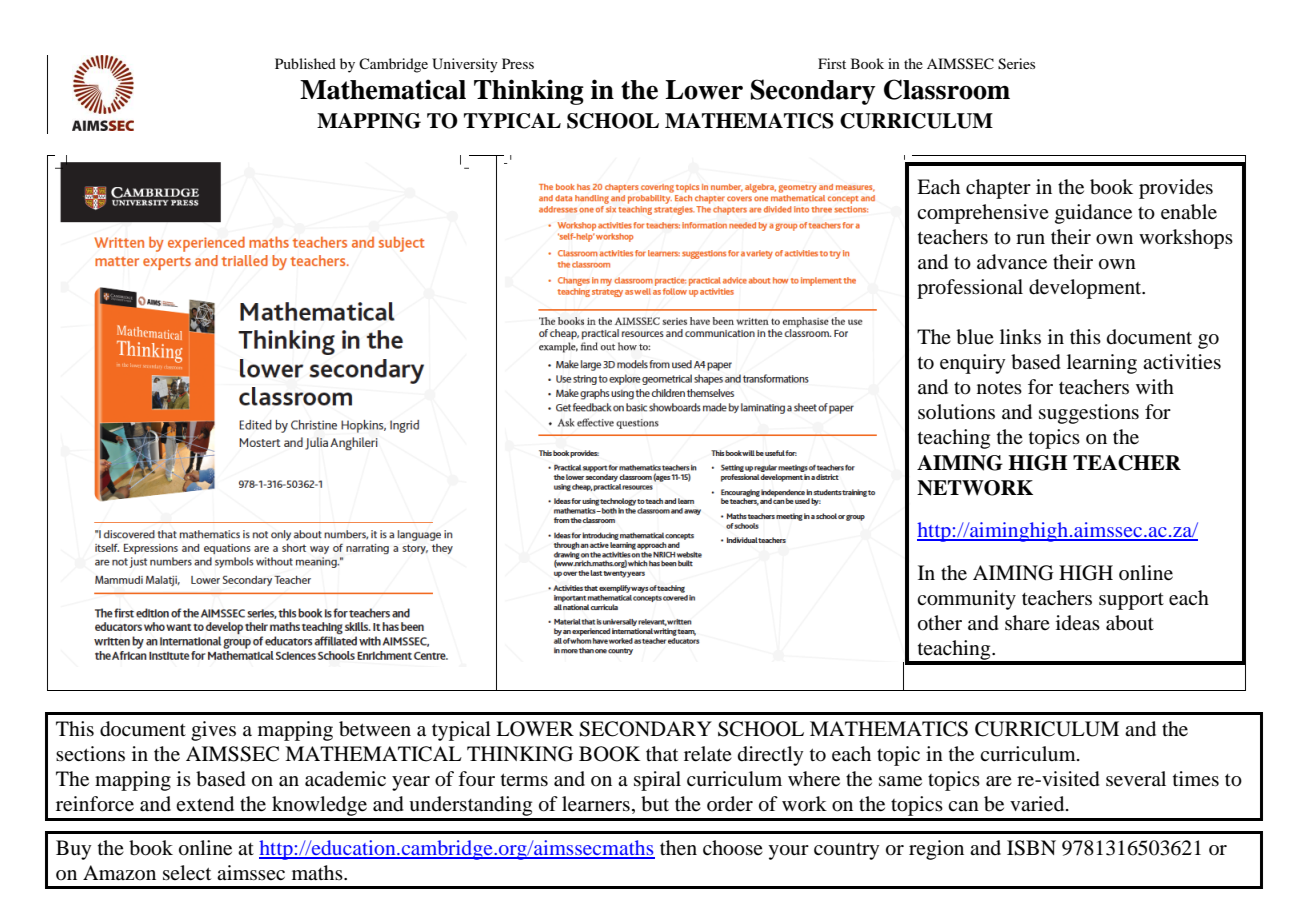  Describe the element at coordinates (305, 63) in the image. I see `Published` at that location.
